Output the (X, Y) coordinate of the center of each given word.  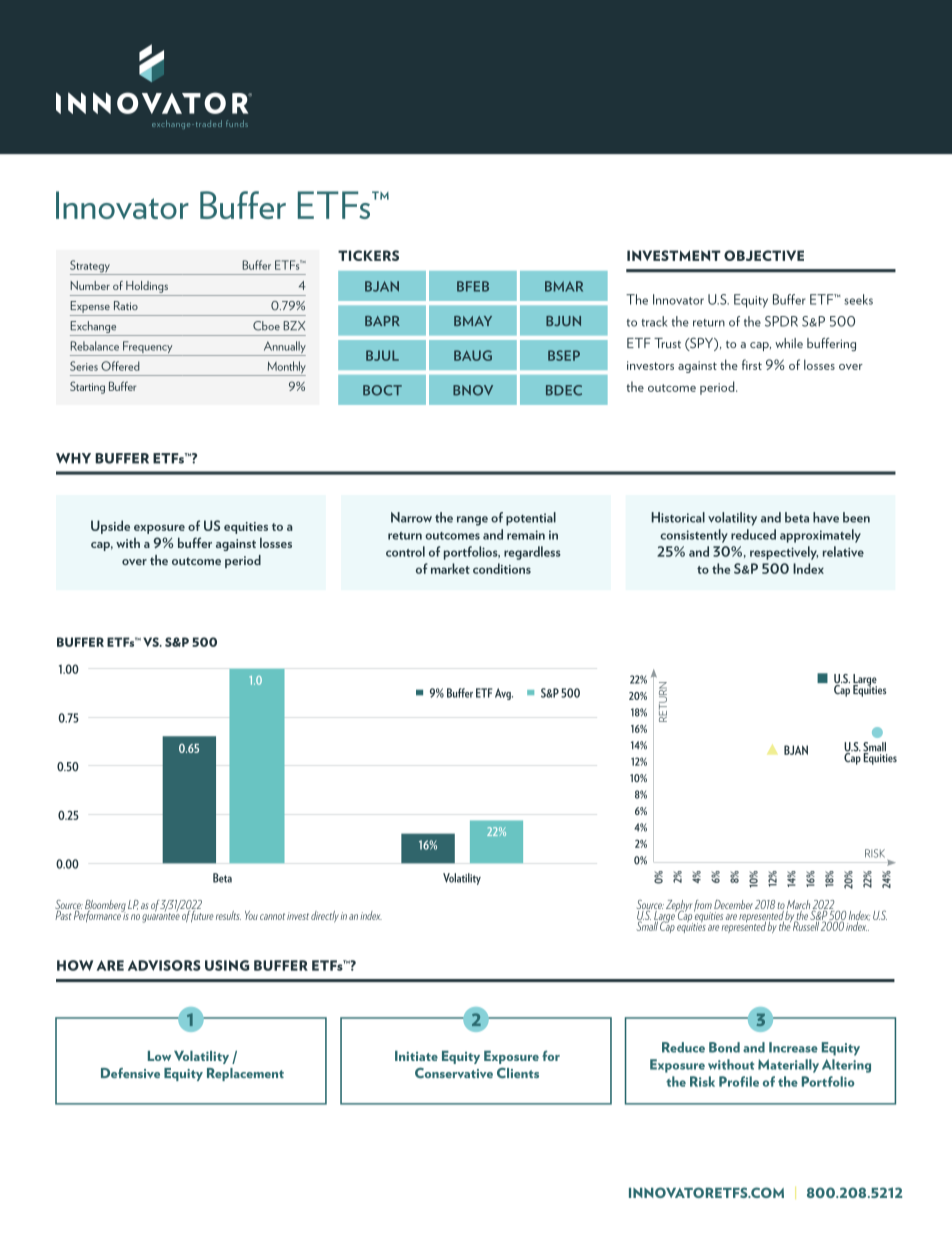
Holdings (147, 287)
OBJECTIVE (764, 255)
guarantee (161, 916)
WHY (73, 458)
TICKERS (368, 255)
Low (159, 1056)
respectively (784, 553)
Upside (110, 527)
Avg (504, 694)
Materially (788, 1066)
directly (325, 916)
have (826, 517)
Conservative (454, 1072)
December (733, 904)
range (472, 521)
